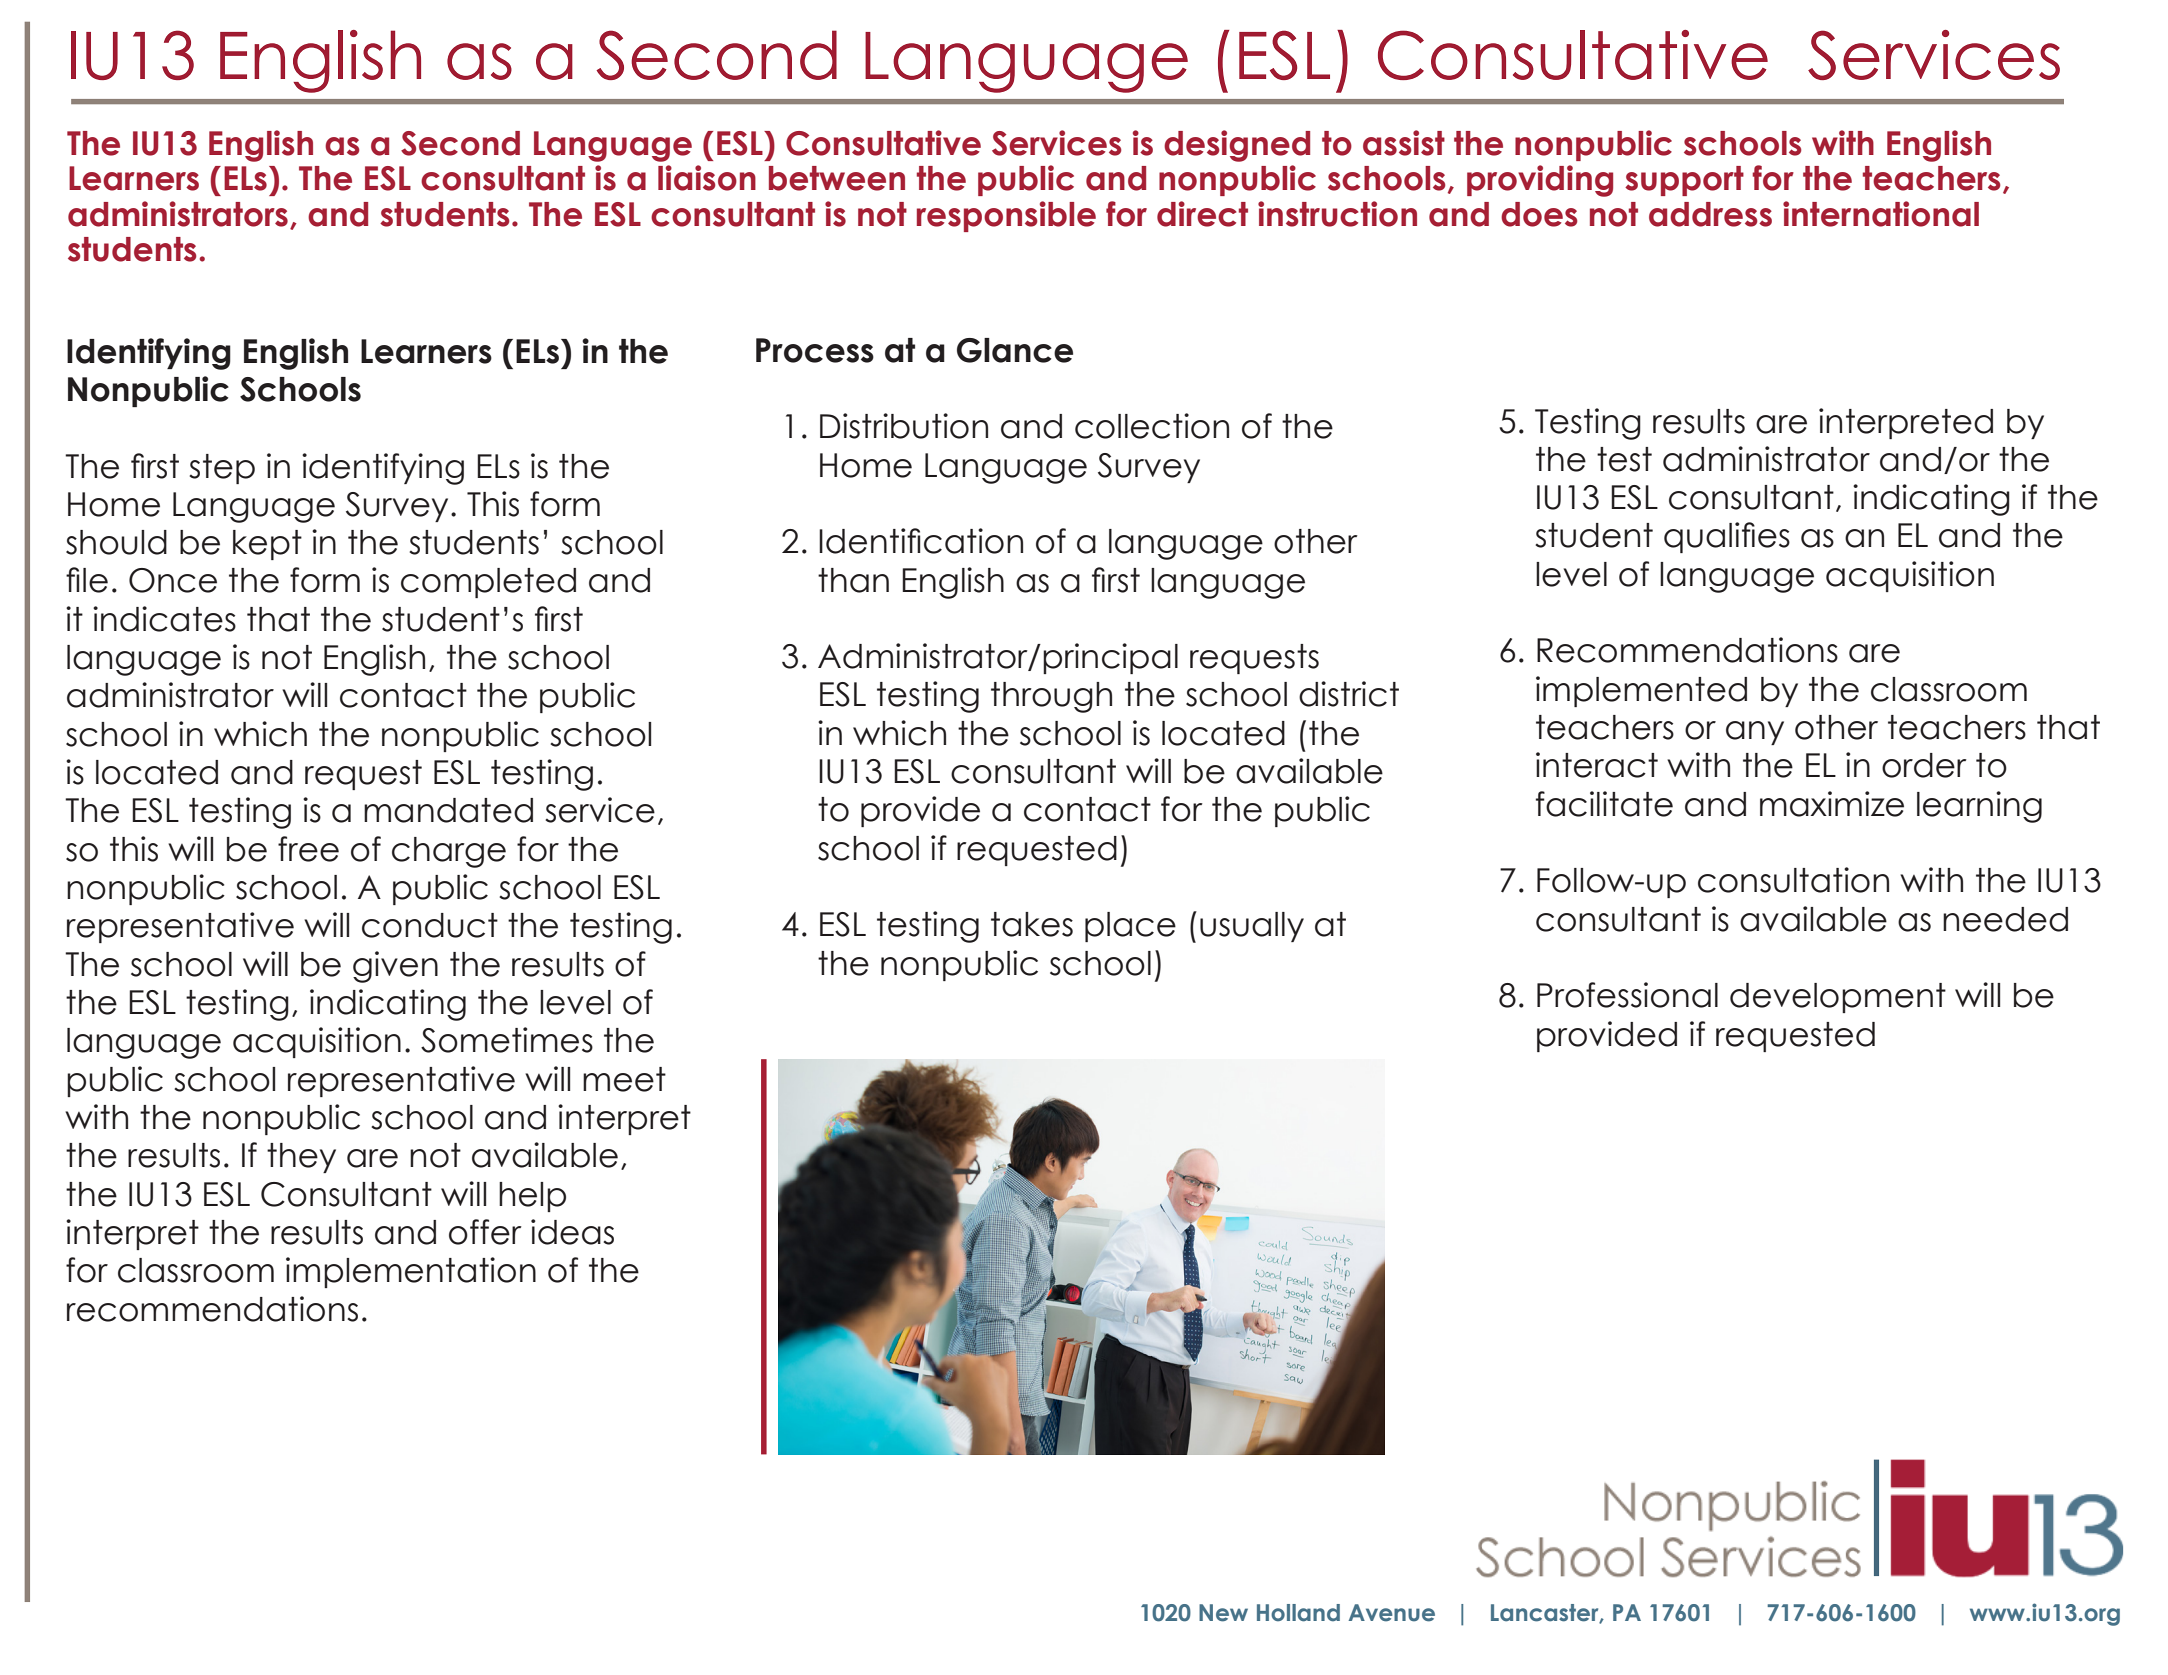 Image resolution: width=2168 pixels, height=1675 pixels. What do you see at coordinates (411, 1272) in the image?
I see `implementation` at bounding box center [411, 1272].
